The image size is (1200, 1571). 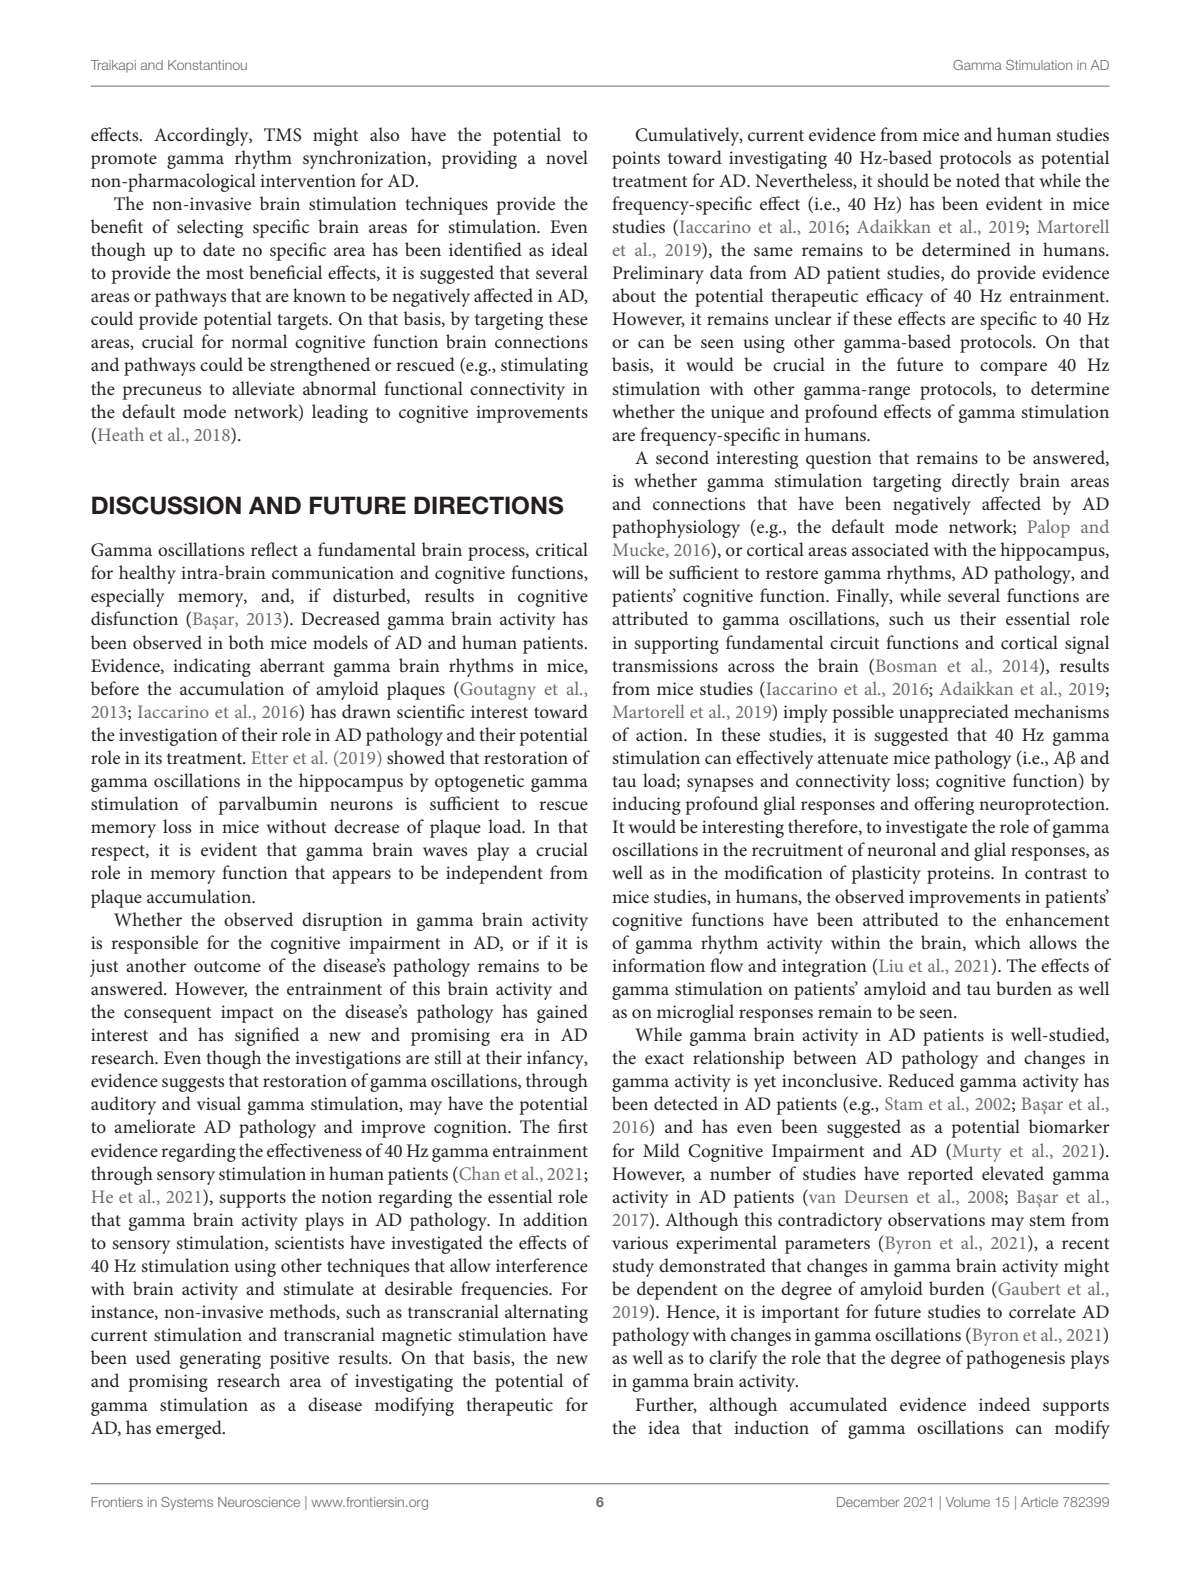 I want to click on novel, so click(x=567, y=157).
